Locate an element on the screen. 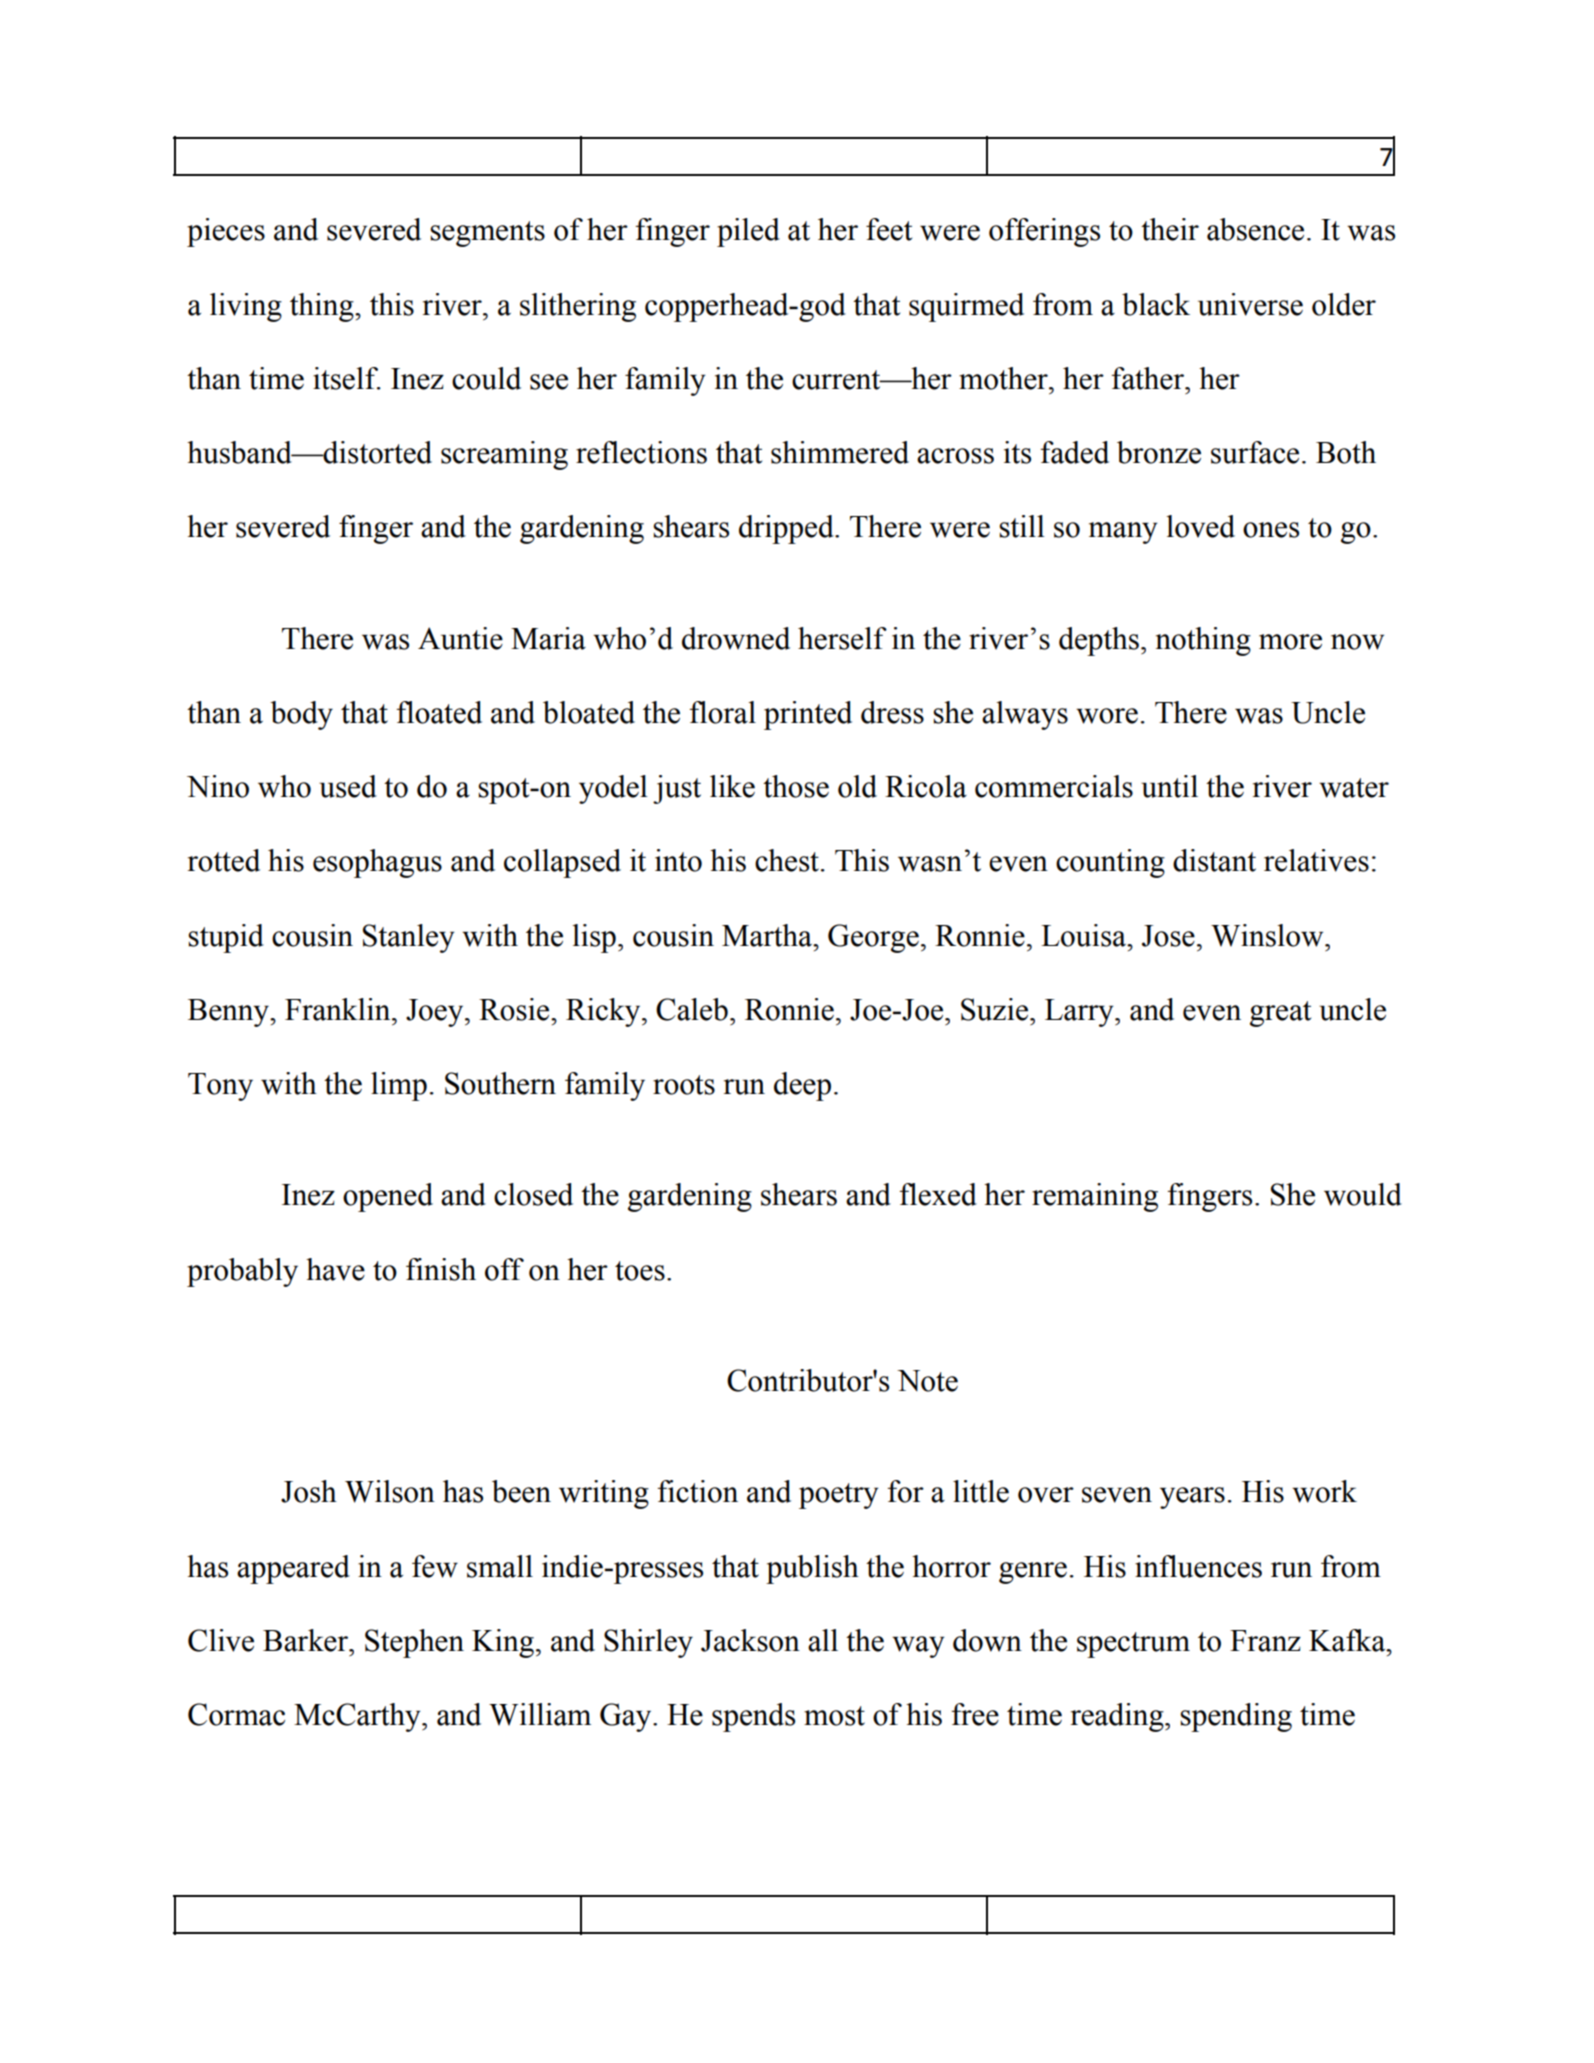  Auntie is located at coordinates (460, 638).
